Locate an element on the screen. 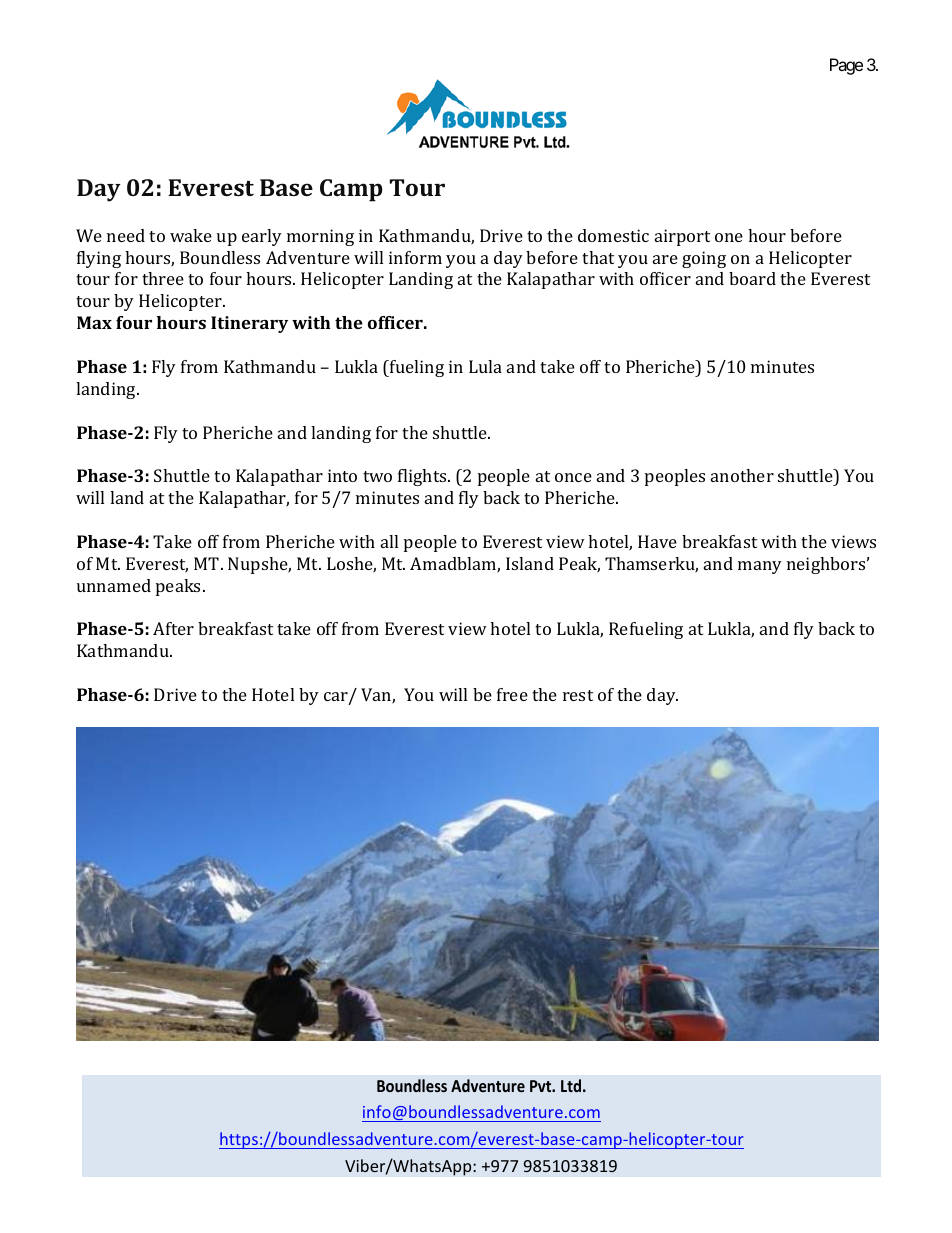  many is located at coordinates (760, 567).
